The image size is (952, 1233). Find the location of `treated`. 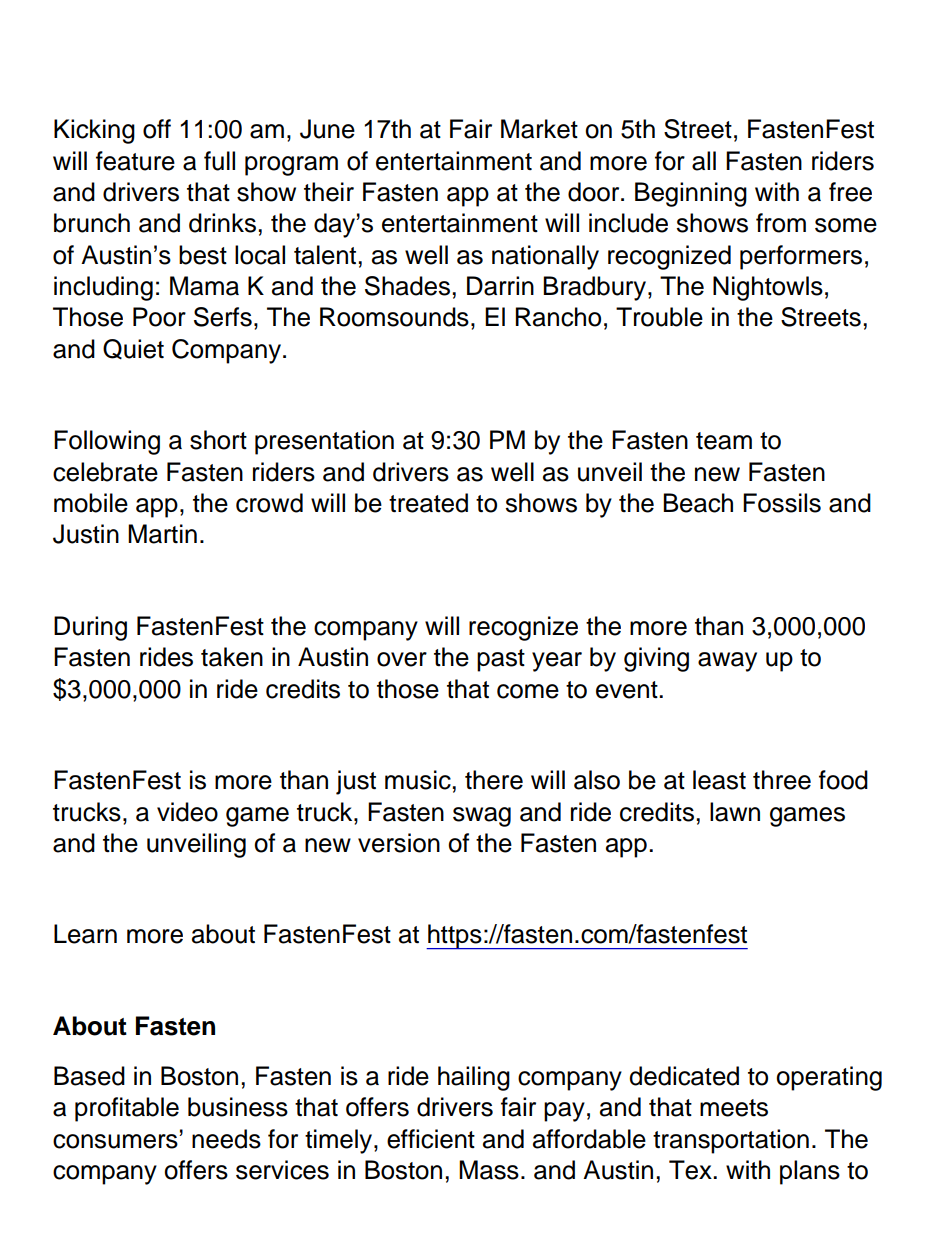

treated is located at coordinates (428, 503).
